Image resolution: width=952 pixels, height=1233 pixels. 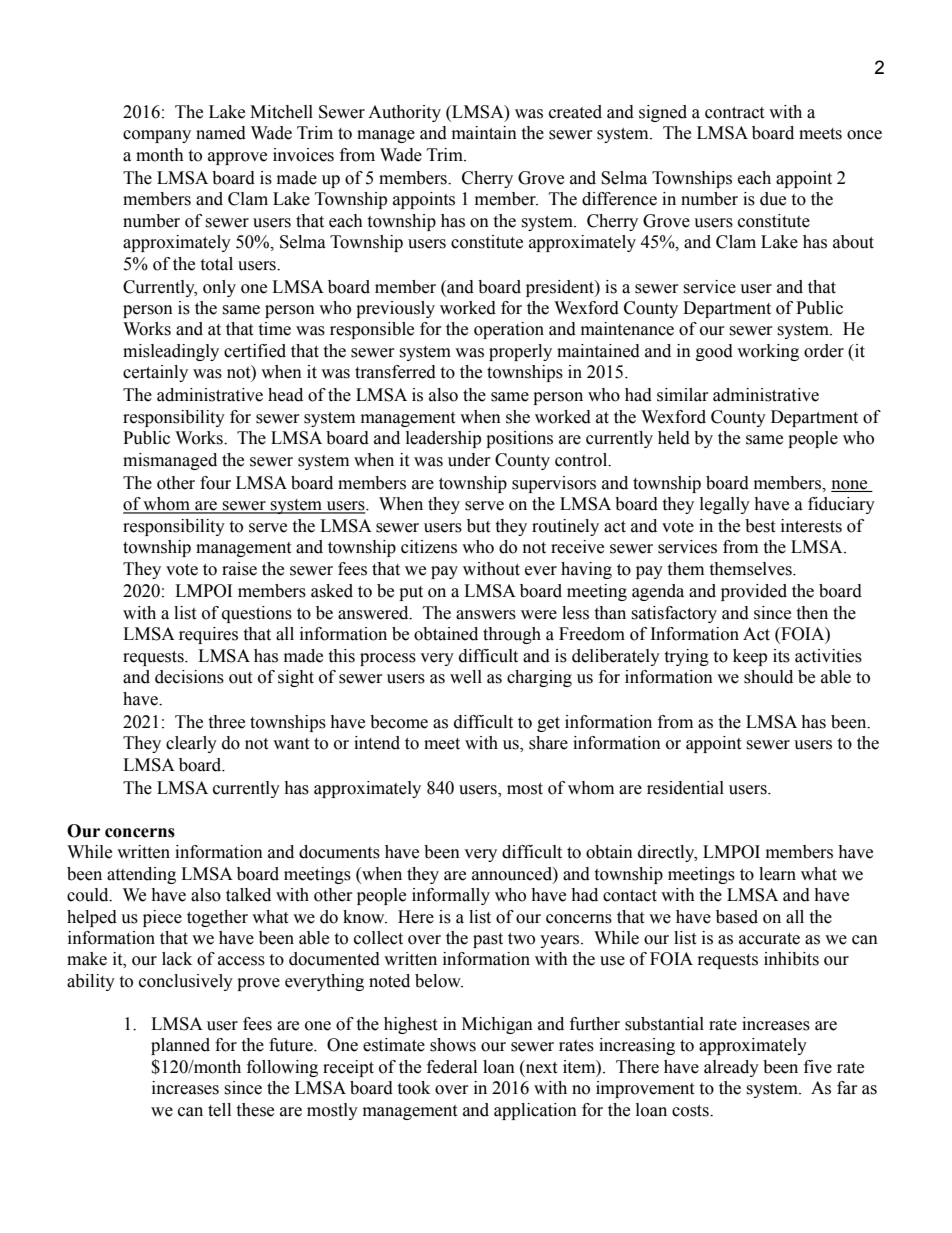 I want to click on company, so click(x=157, y=136).
